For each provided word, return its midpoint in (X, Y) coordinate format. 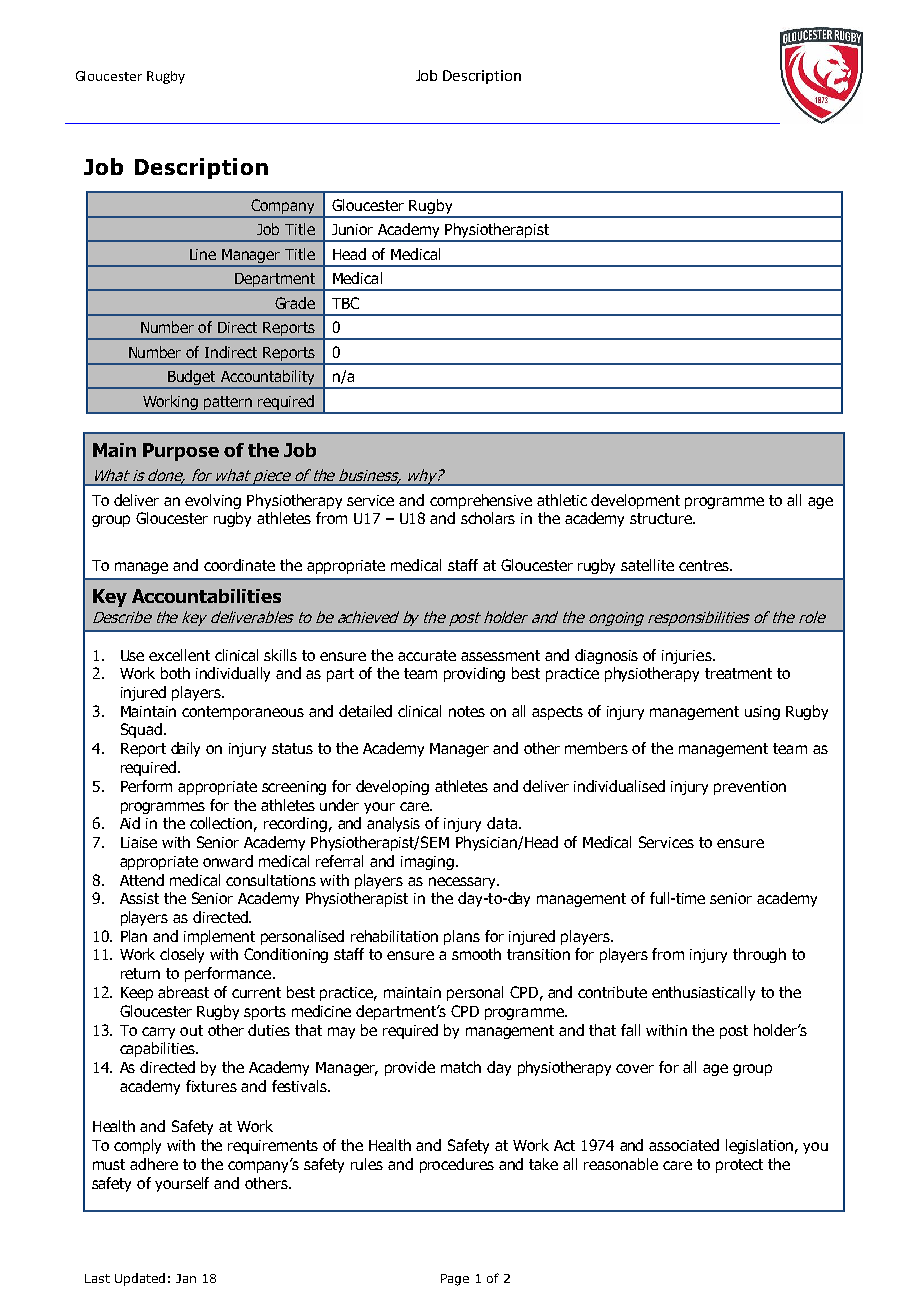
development (635, 501)
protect (739, 1166)
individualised (619, 786)
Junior (352, 229)
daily (185, 749)
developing (392, 787)
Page (455, 1280)
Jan (186, 1278)
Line (203, 254)
